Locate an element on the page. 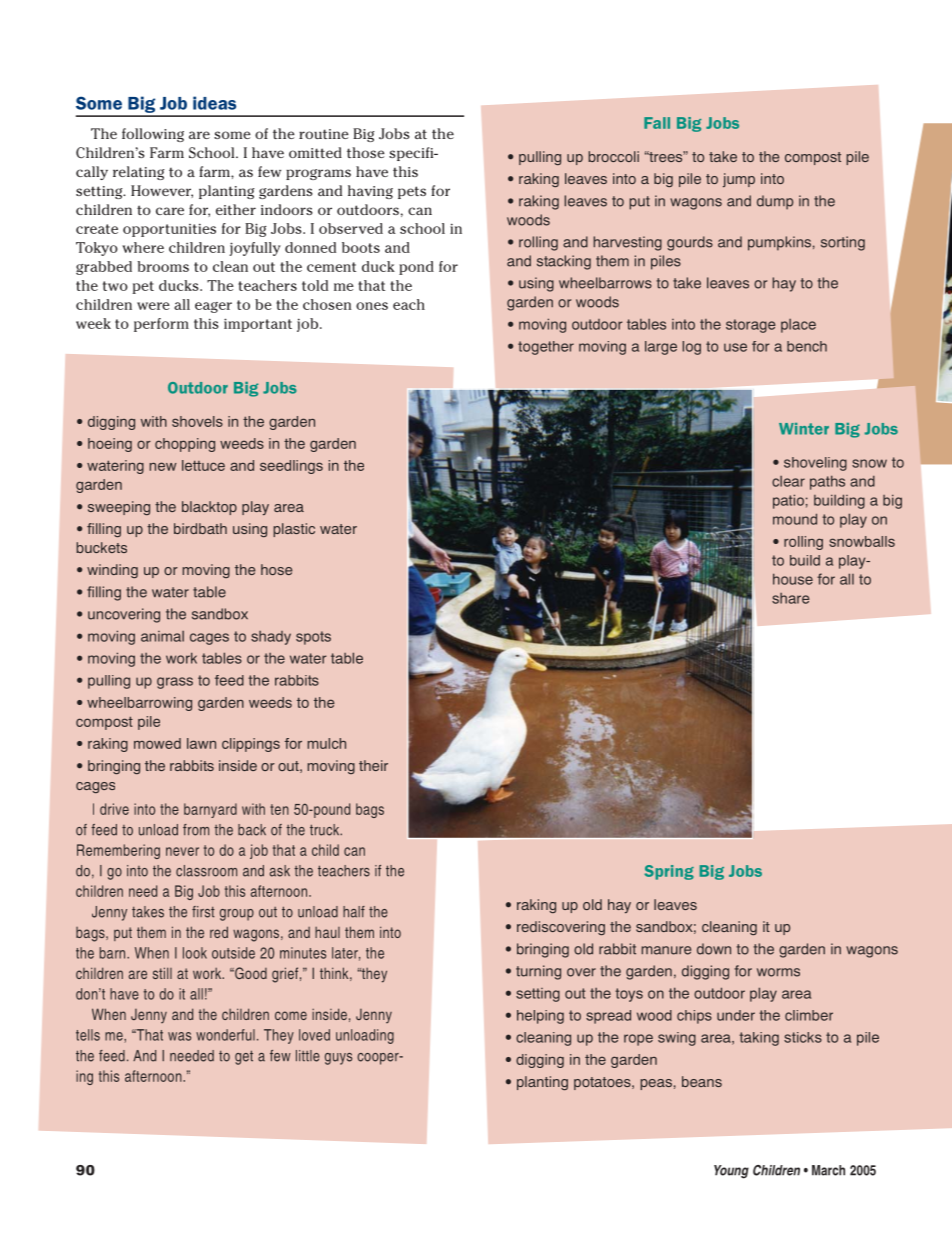  their is located at coordinates (373, 765).
